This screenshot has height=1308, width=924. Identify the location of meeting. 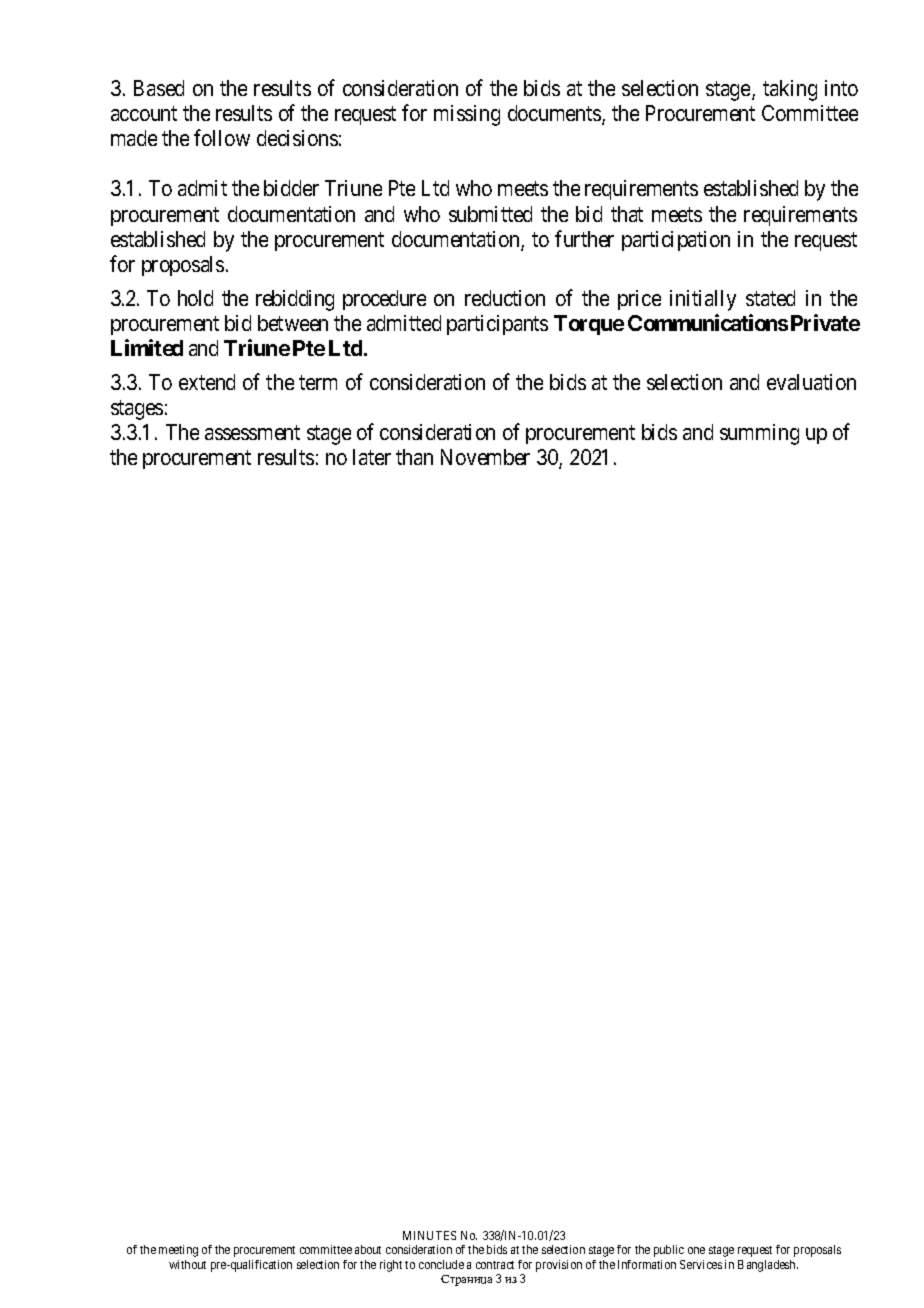
(178, 1251).
